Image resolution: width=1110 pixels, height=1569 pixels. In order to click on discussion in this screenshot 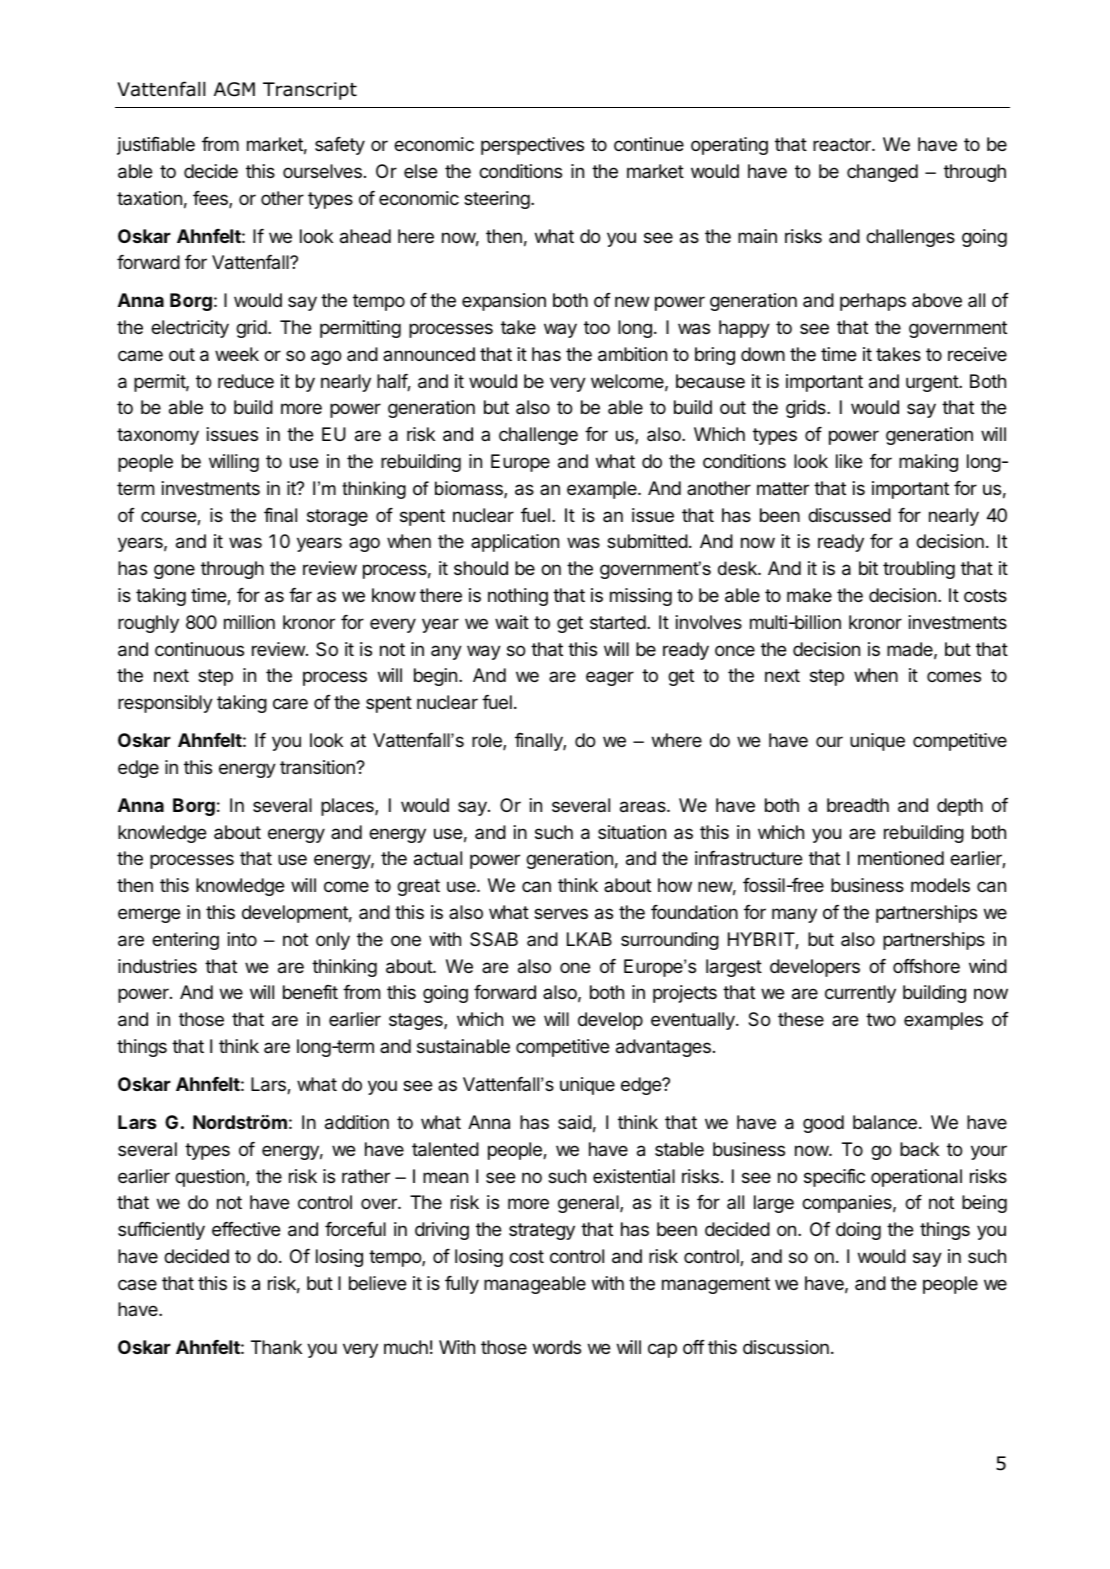, I will do `click(786, 1347)`.
